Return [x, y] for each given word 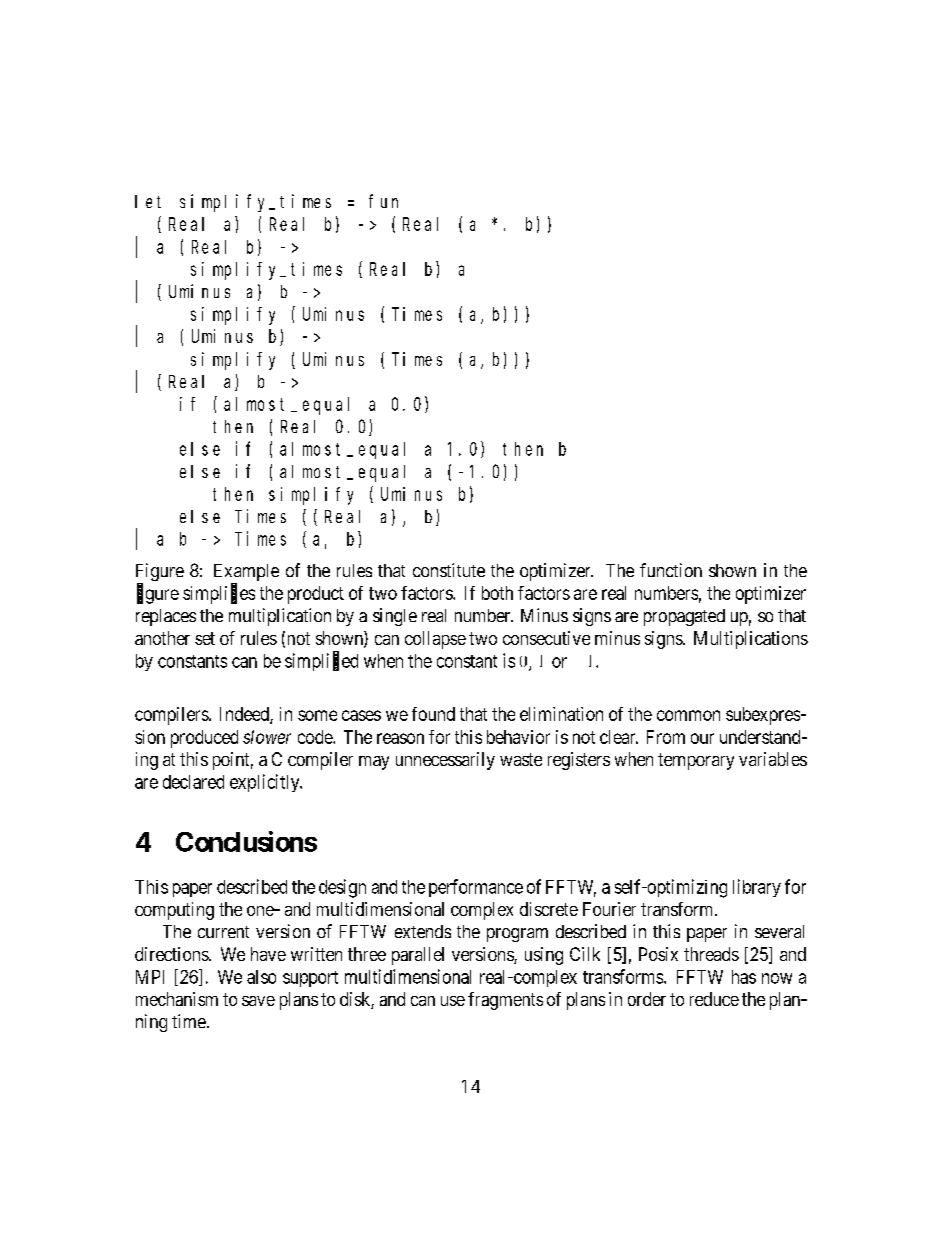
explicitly [266, 783]
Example [246, 574]
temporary [696, 761]
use [453, 1001]
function [671, 570]
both [497, 593]
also [261, 977]
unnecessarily [445, 761]
